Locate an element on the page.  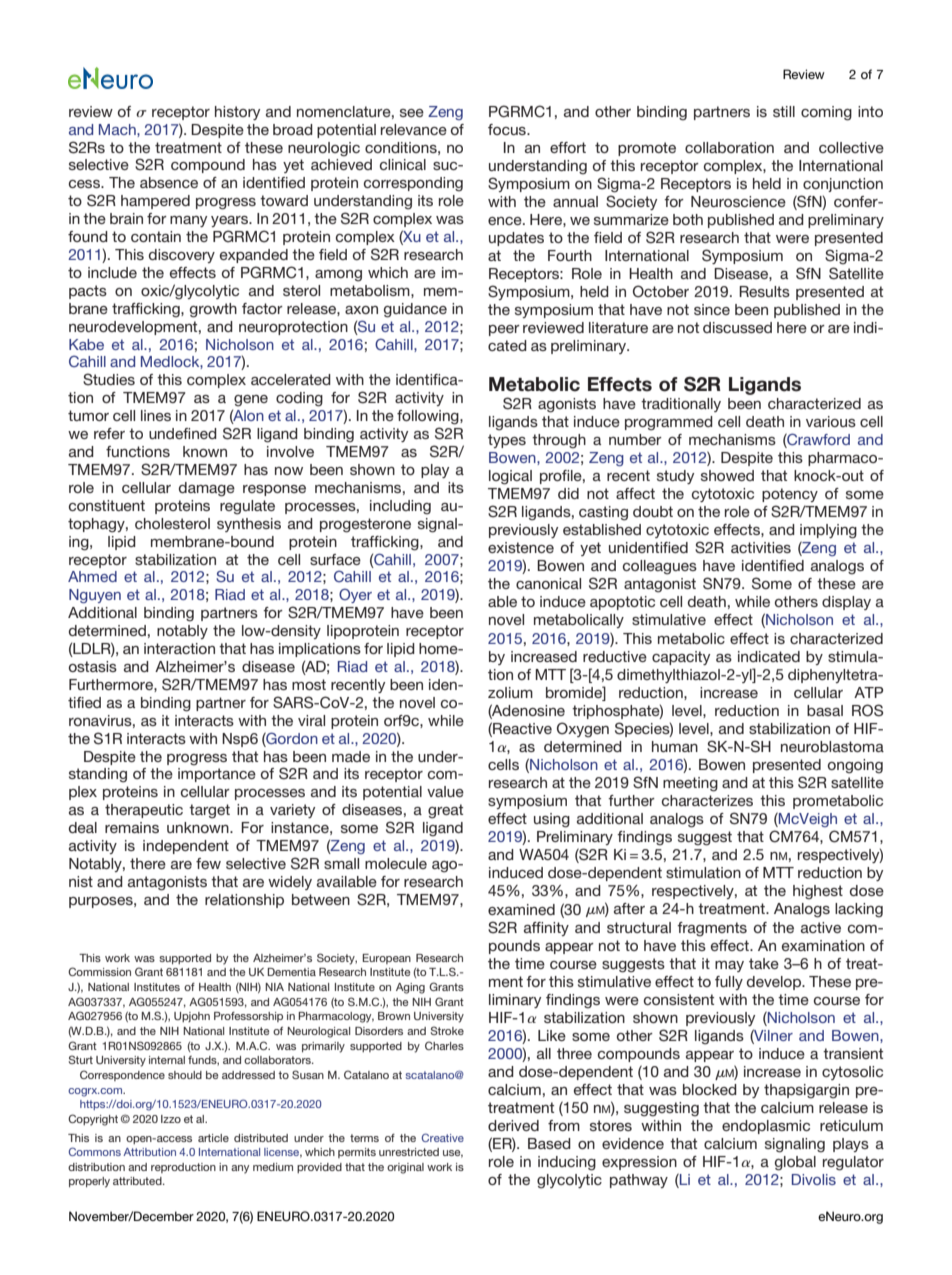
Creative is located at coordinates (443, 1137).
